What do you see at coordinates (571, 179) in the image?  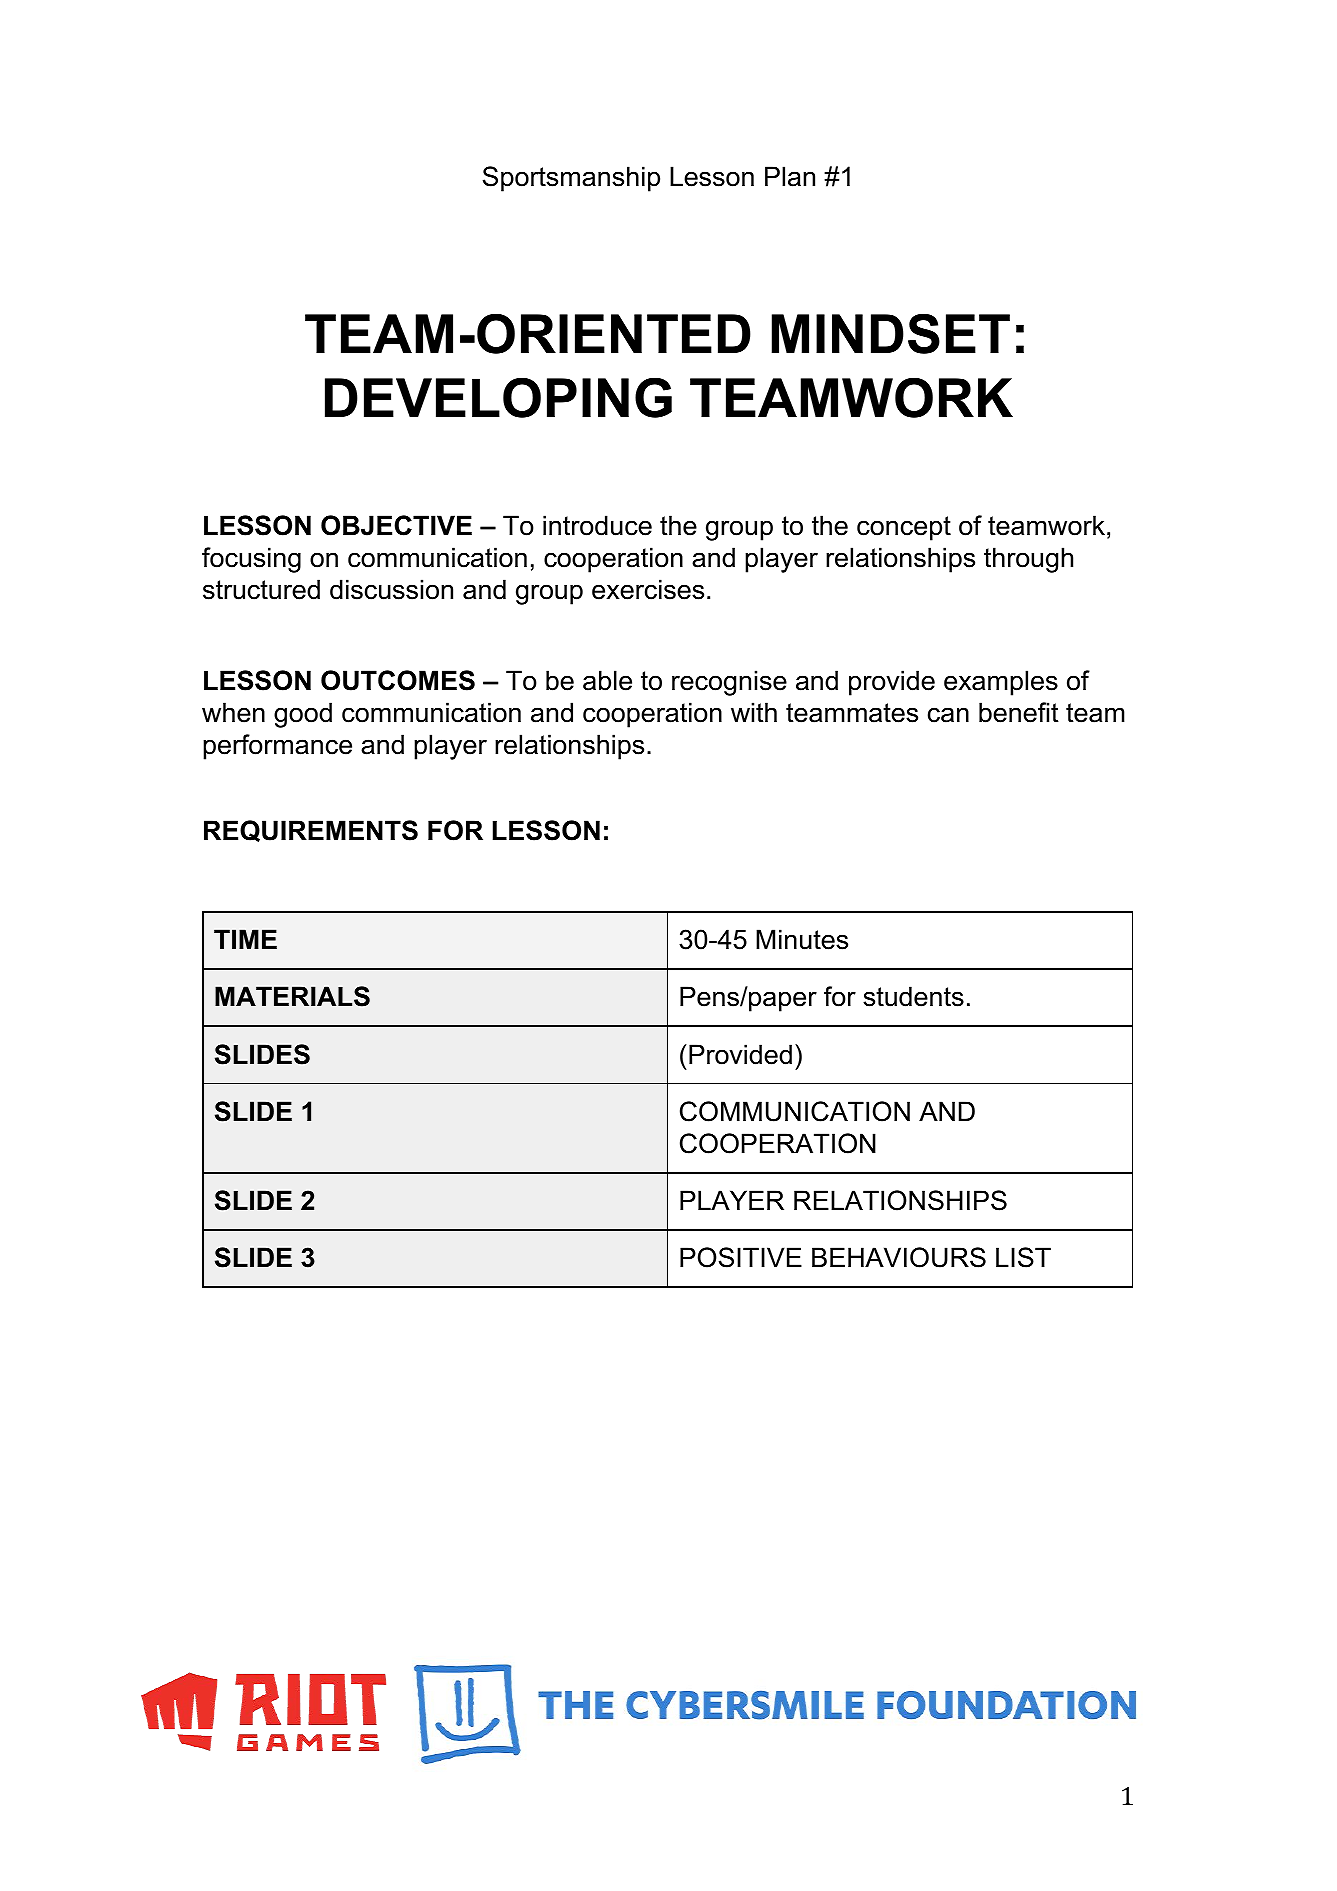 I see `Sportsmanship` at bounding box center [571, 179].
